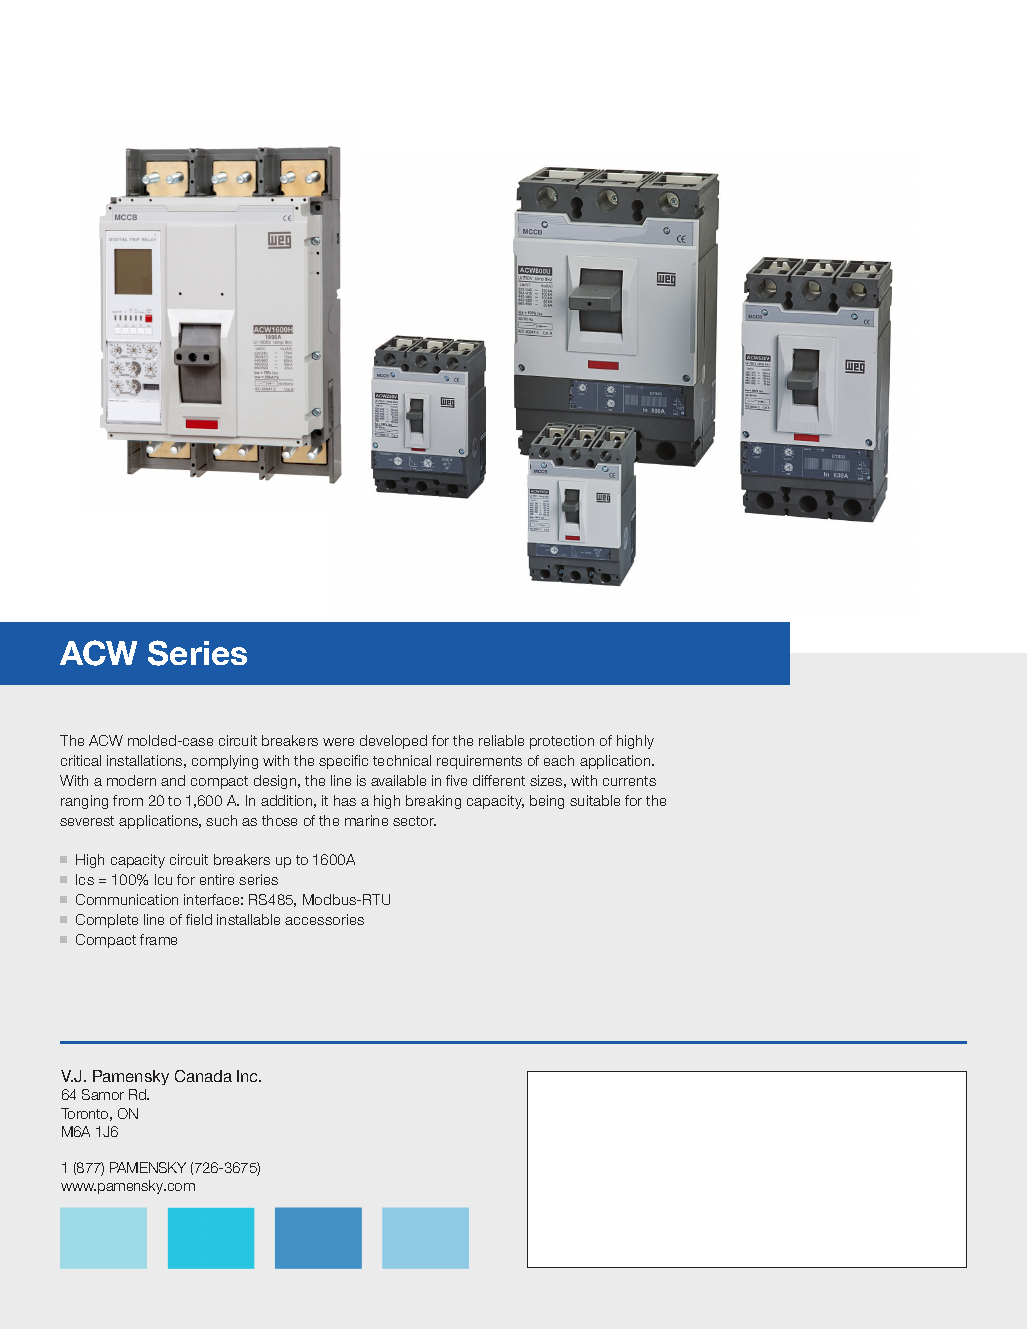 This screenshot has width=1027, height=1329. What do you see at coordinates (203, 1076) in the screenshot?
I see `Canada` at bounding box center [203, 1076].
